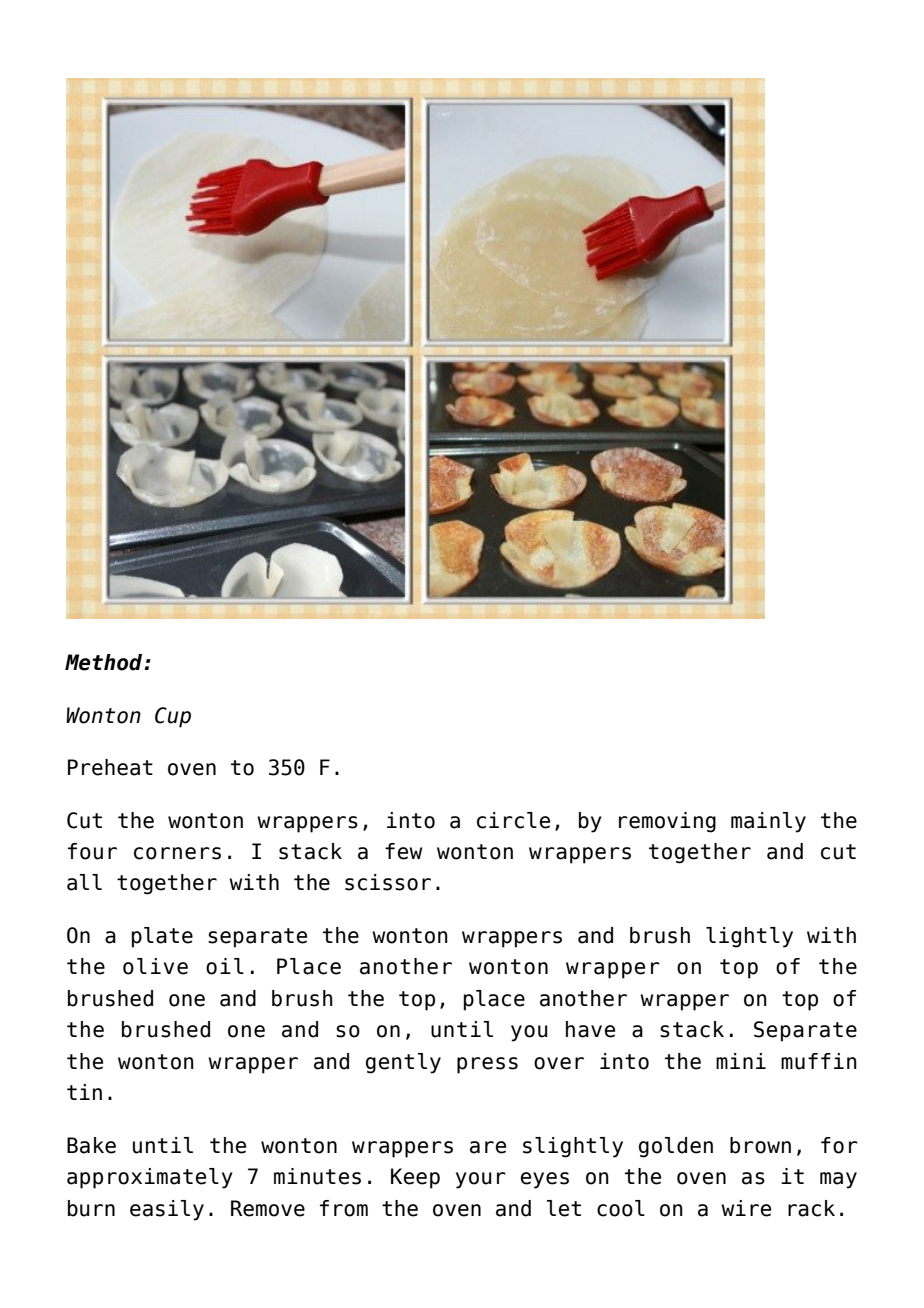 The width and height of the image is (924, 1308). I want to click on press, so click(487, 1065).
